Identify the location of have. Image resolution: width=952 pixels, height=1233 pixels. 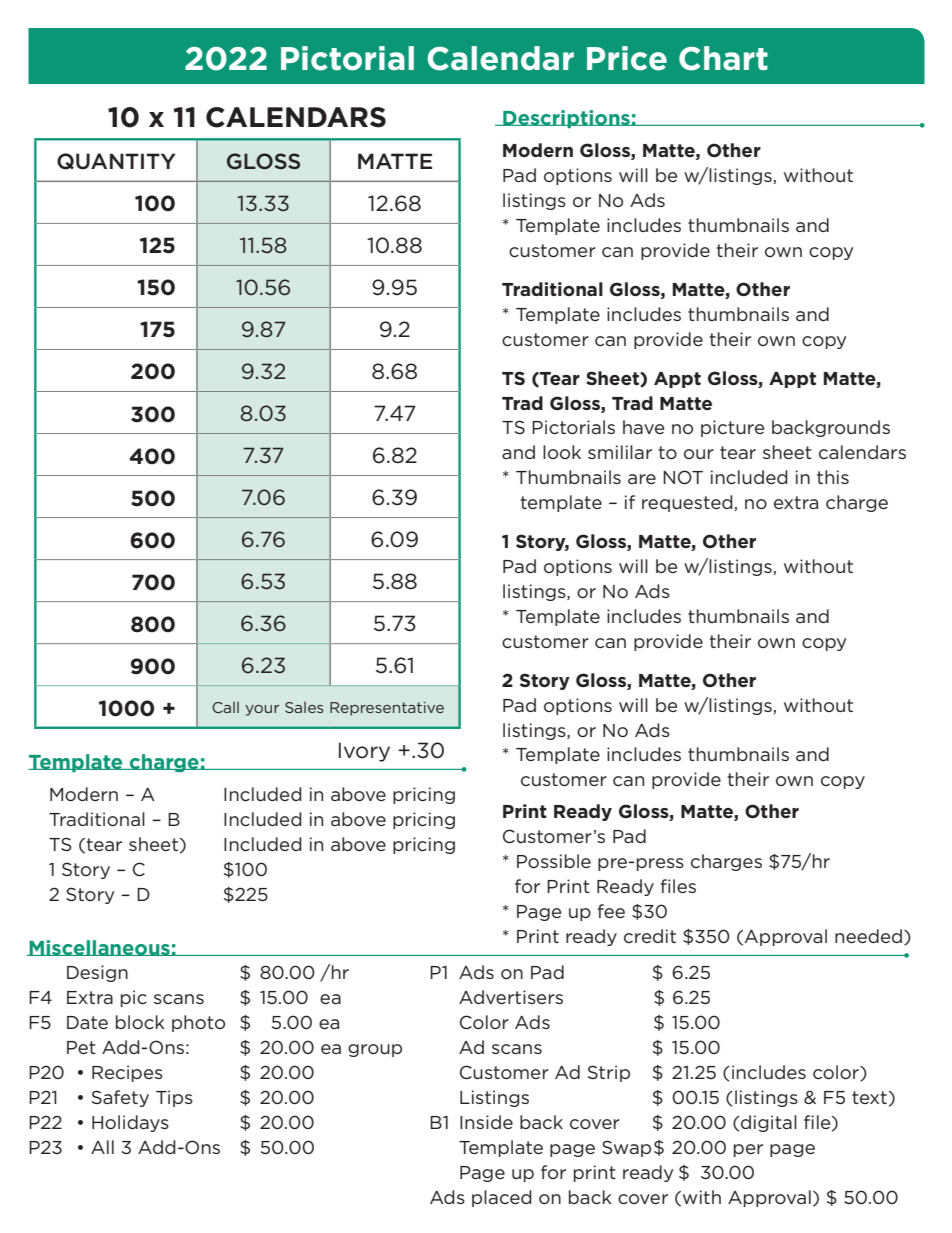
(643, 427).
